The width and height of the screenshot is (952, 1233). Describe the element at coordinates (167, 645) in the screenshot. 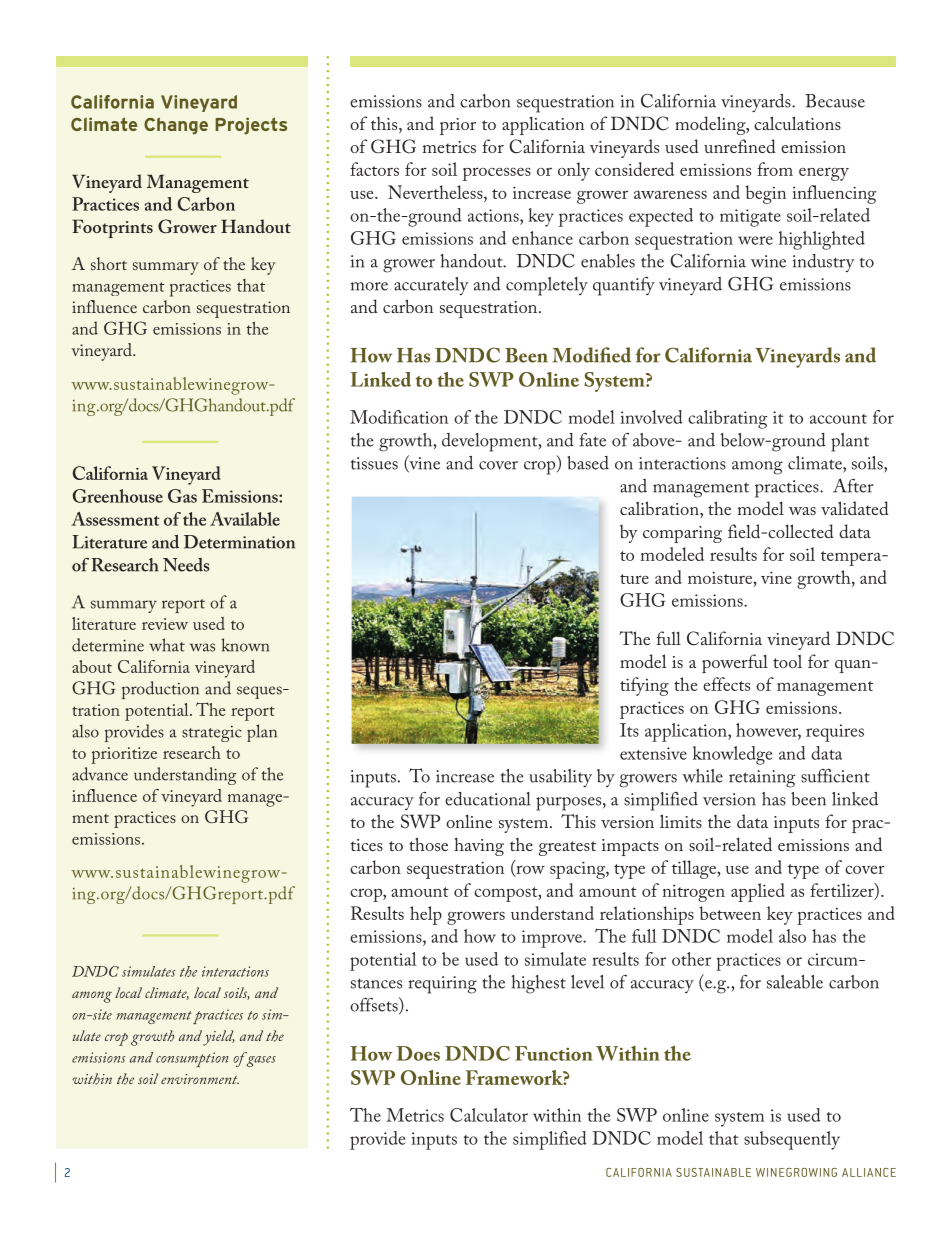

I see `what` at that location.
